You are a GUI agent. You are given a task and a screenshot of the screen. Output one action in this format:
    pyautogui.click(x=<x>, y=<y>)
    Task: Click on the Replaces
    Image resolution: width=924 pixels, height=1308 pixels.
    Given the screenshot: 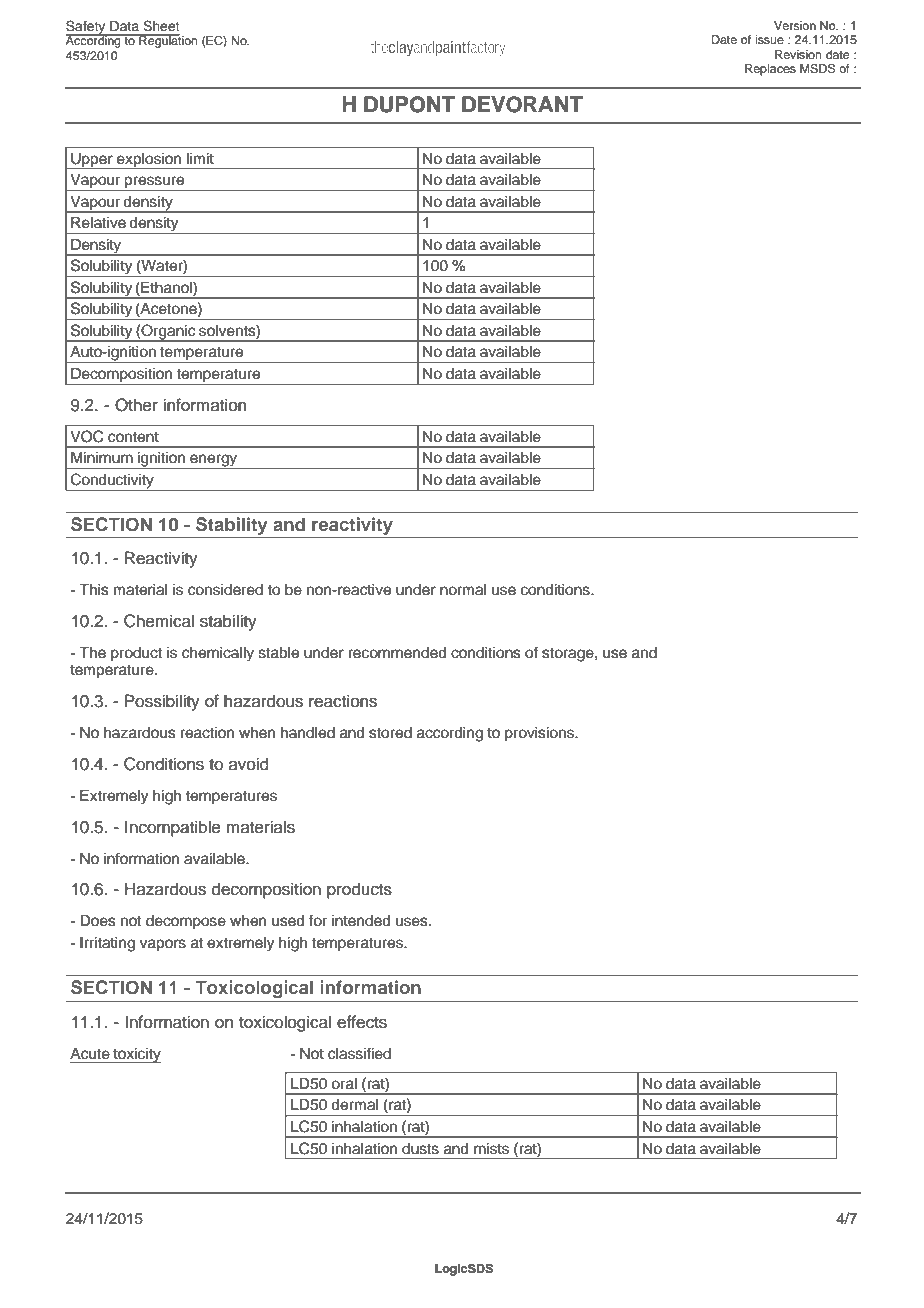 What is the action you would take?
    pyautogui.click(x=770, y=70)
